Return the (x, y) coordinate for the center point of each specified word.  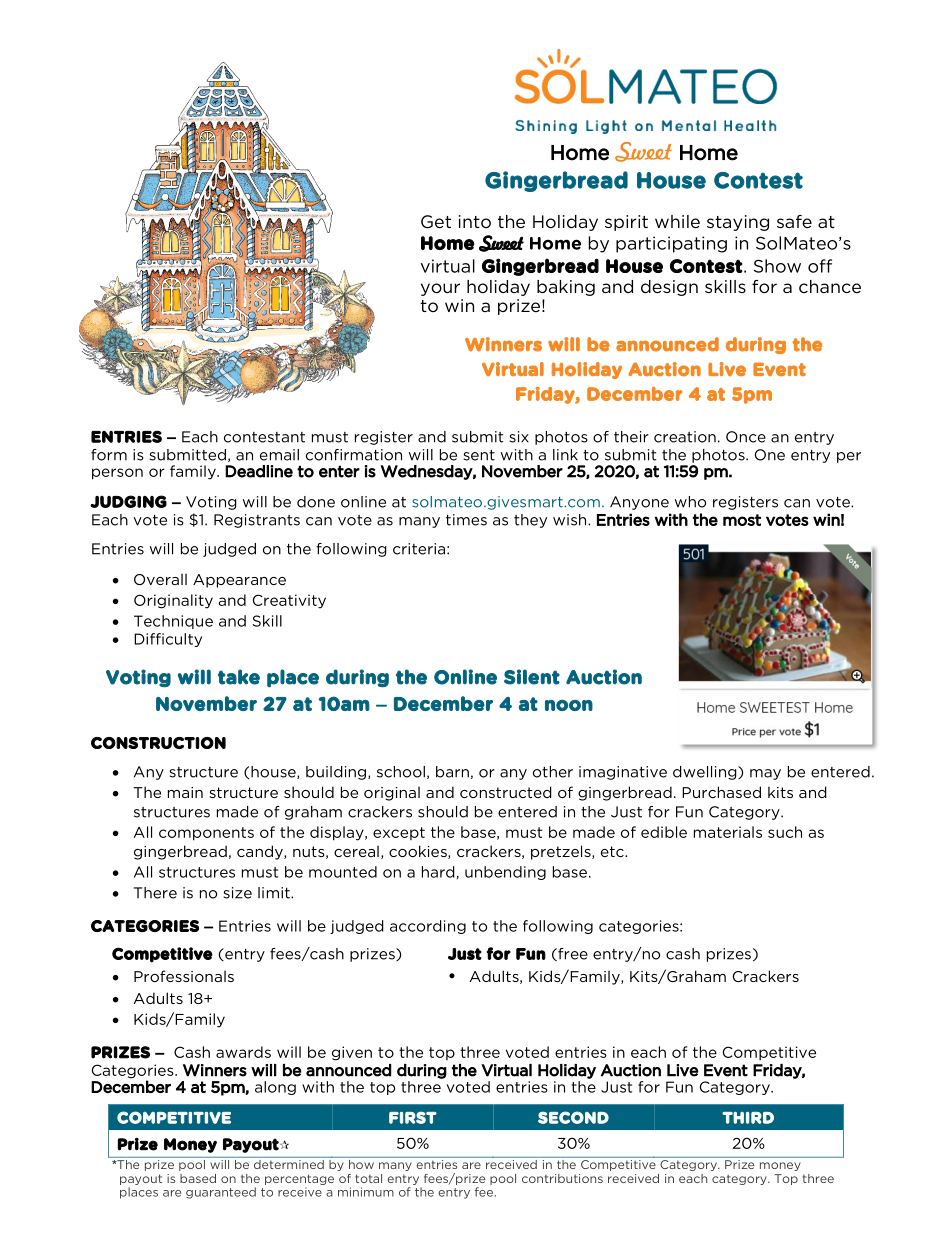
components (206, 834)
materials (728, 832)
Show (777, 266)
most (742, 520)
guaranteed (221, 1193)
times (466, 520)
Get (436, 222)
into (475, 221)
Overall (160, 579)
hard (438, 872)
